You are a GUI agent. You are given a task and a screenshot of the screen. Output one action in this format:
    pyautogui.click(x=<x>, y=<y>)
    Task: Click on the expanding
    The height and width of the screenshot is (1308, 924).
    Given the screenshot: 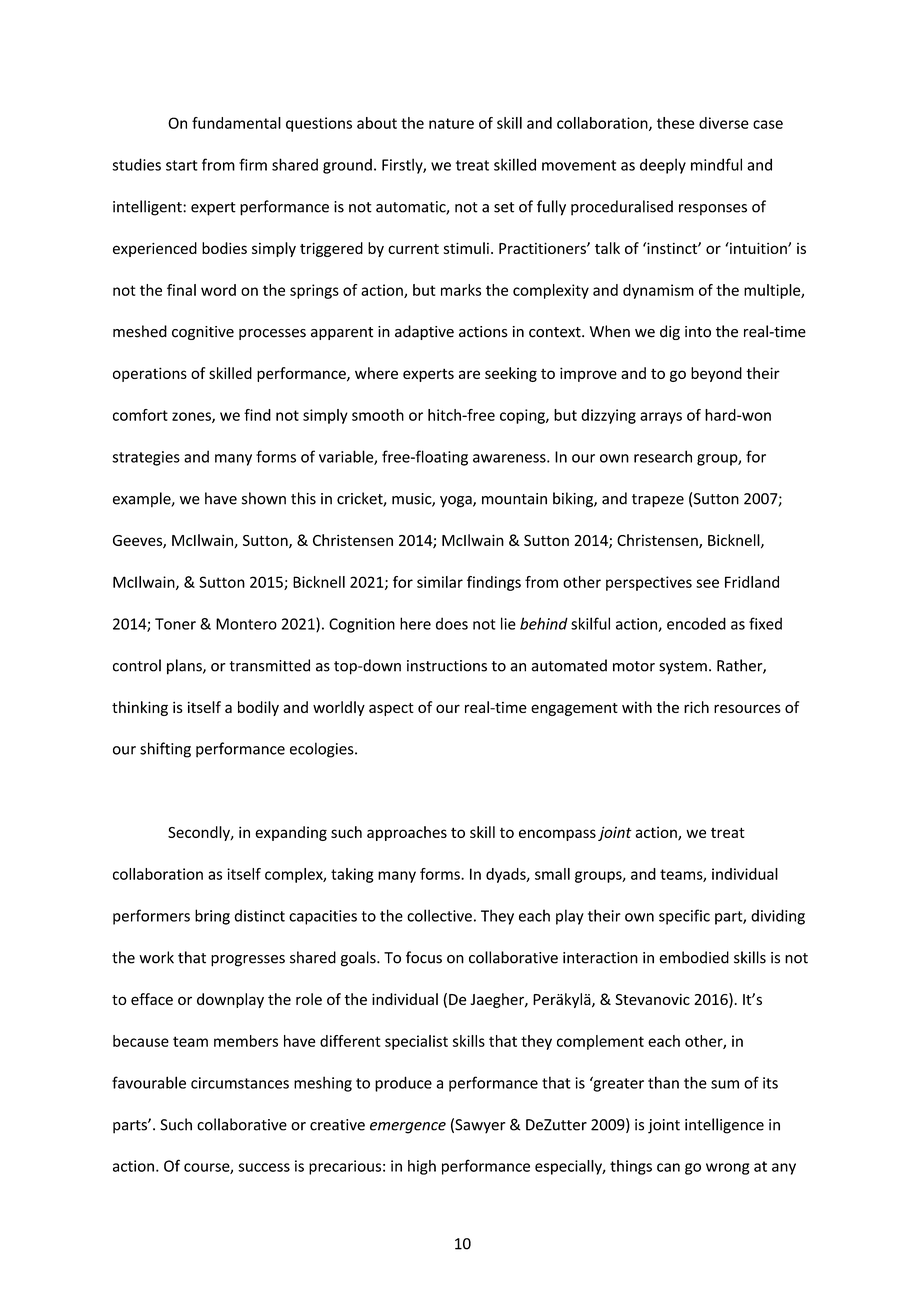 What is the action you would take?
    pyautogui.click(x=291, y=833)
